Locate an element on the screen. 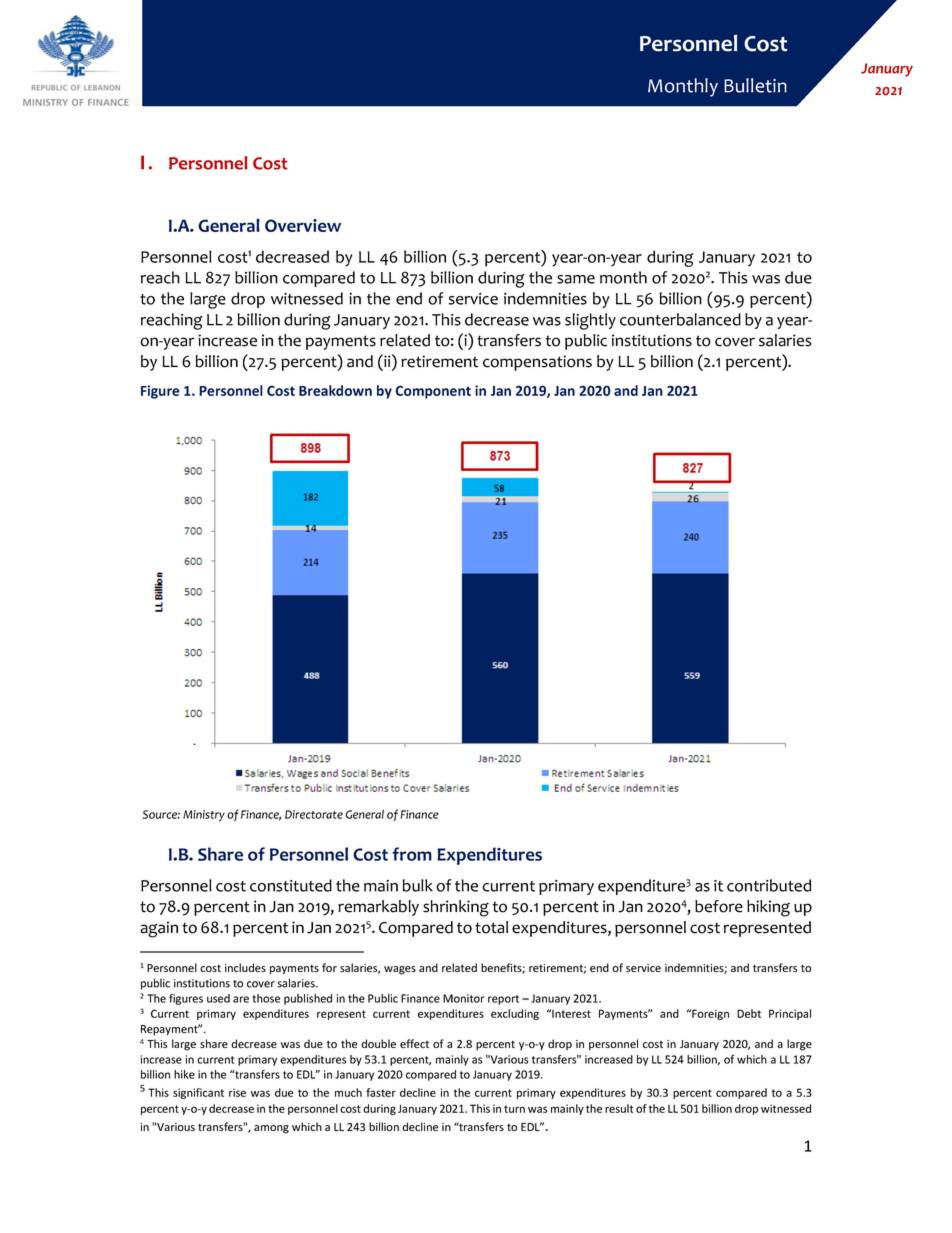  Component is located at coordinates (433, 392).
